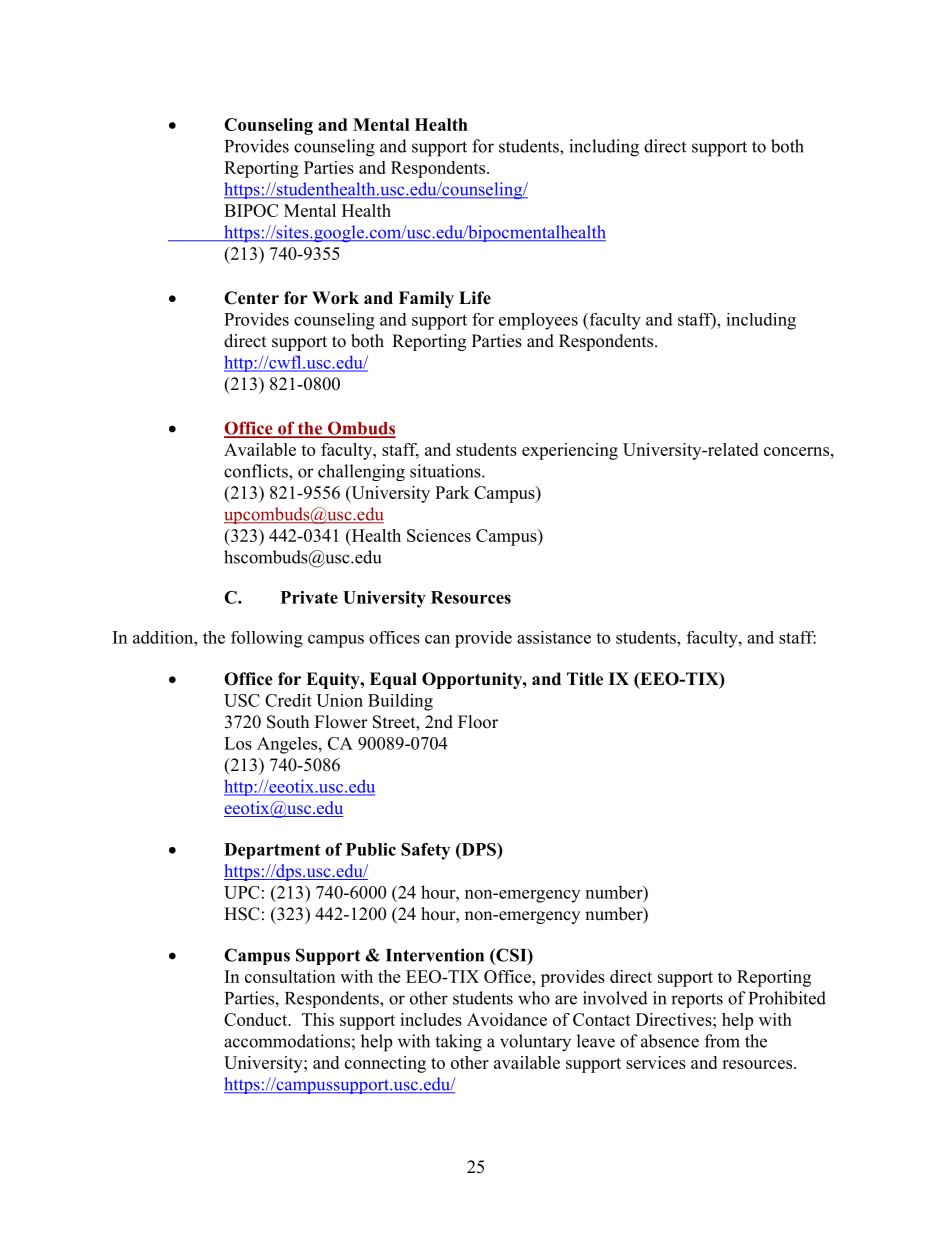 The image size is (952, 1233). I want to click on Work, so click(335, 298).
